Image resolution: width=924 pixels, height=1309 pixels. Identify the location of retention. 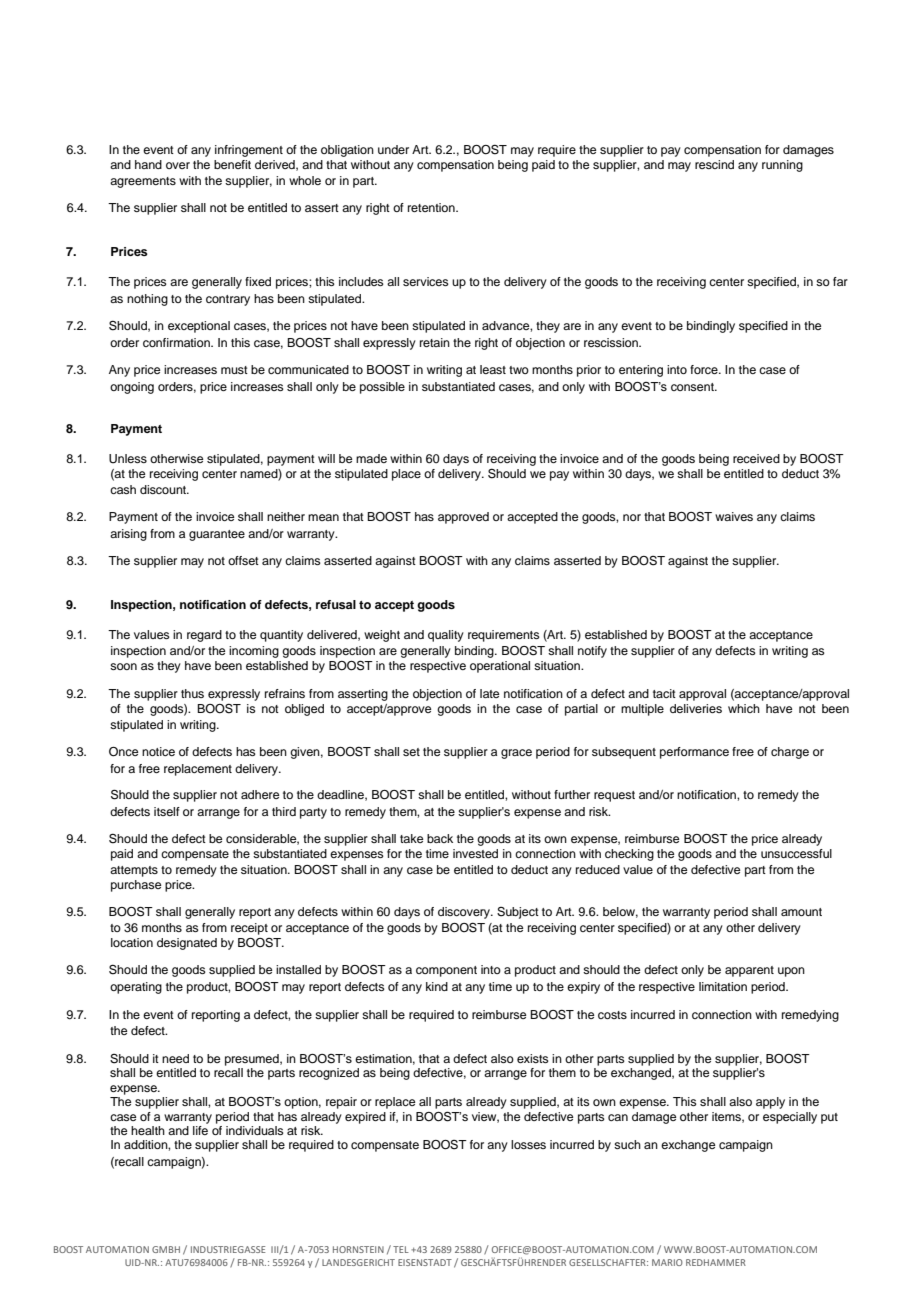
(432, 207).
